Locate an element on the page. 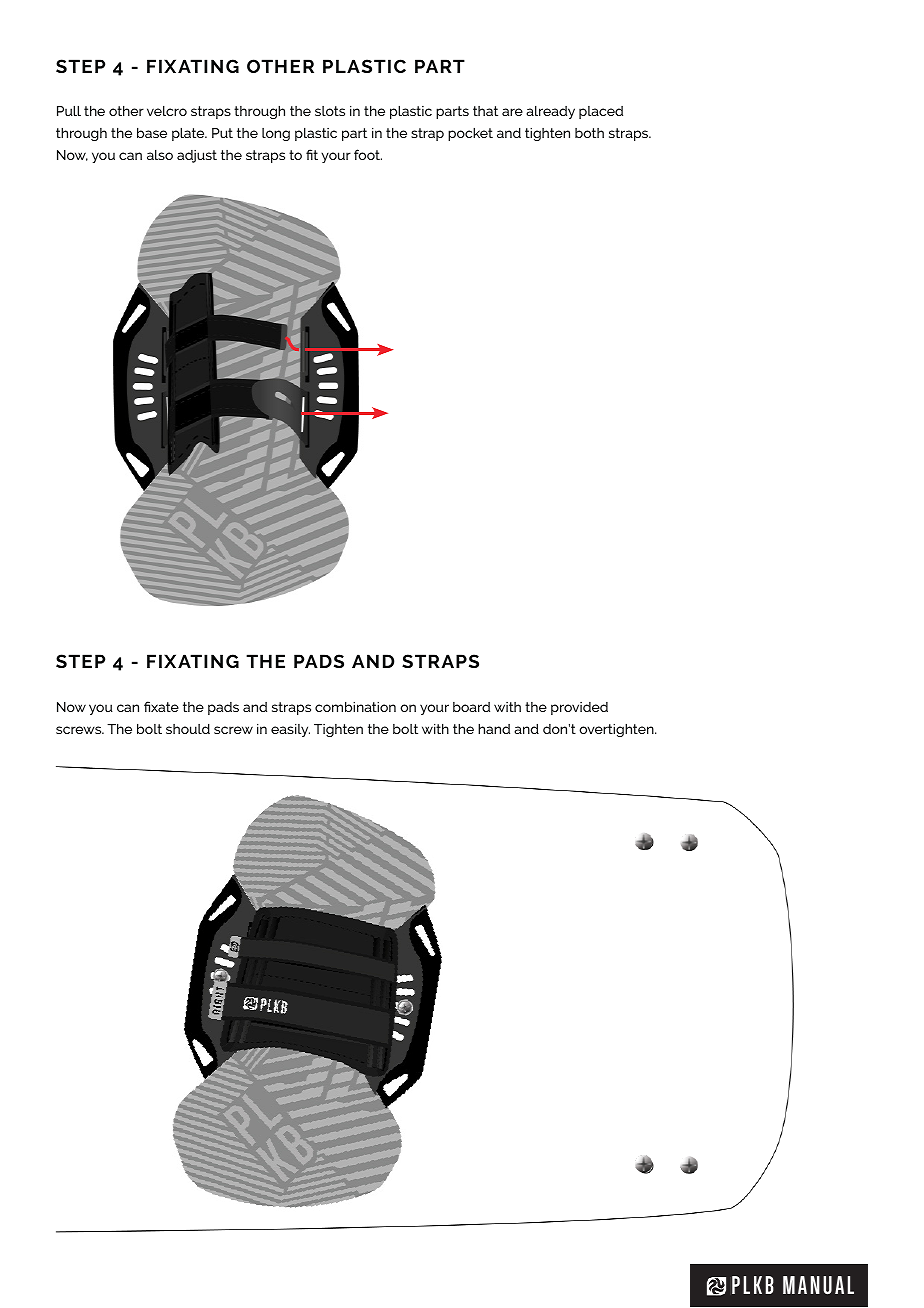 The image size is (924, 1308). already is located at coordinates (550, 112).
